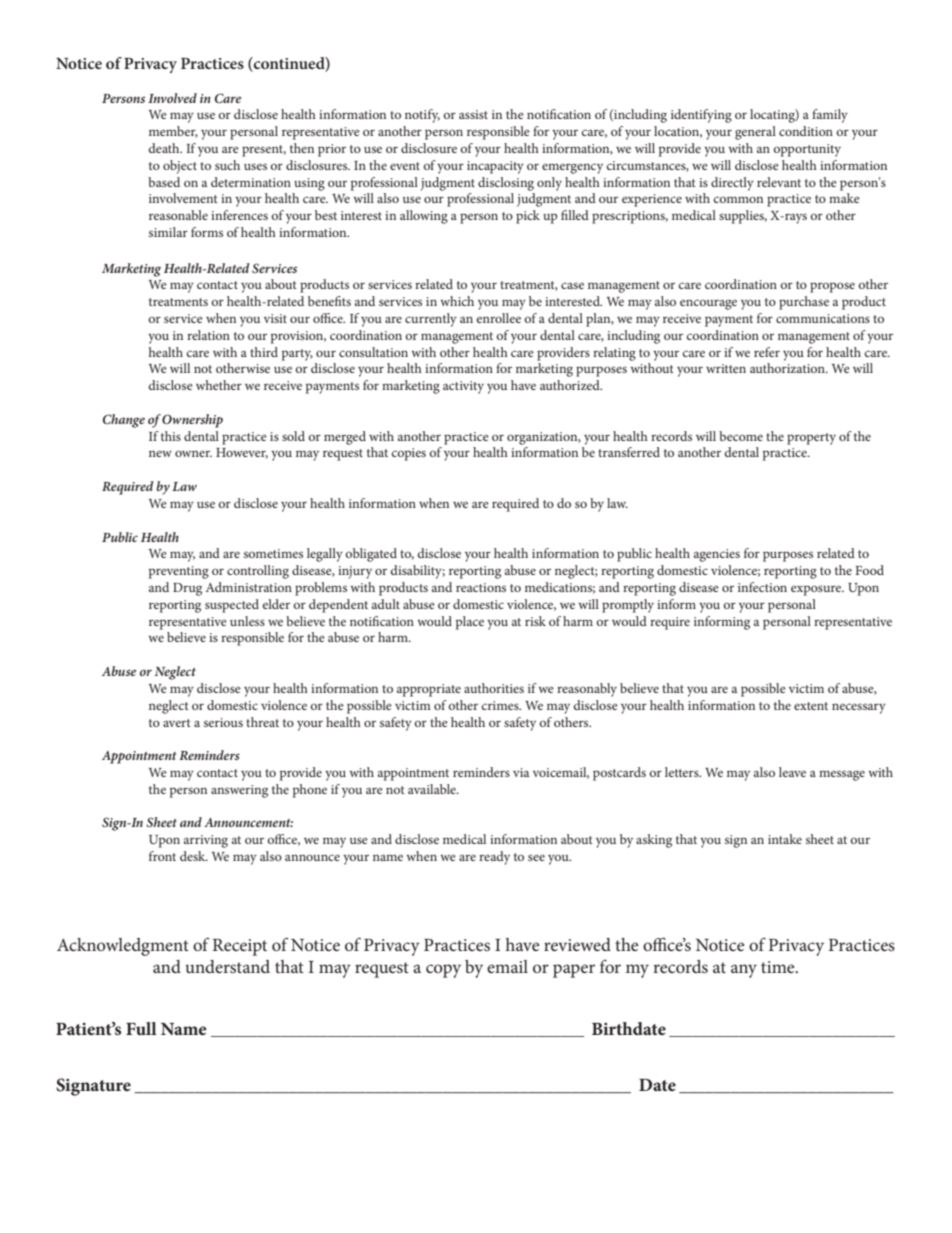  I want to click on assist, so click(473, 114).
